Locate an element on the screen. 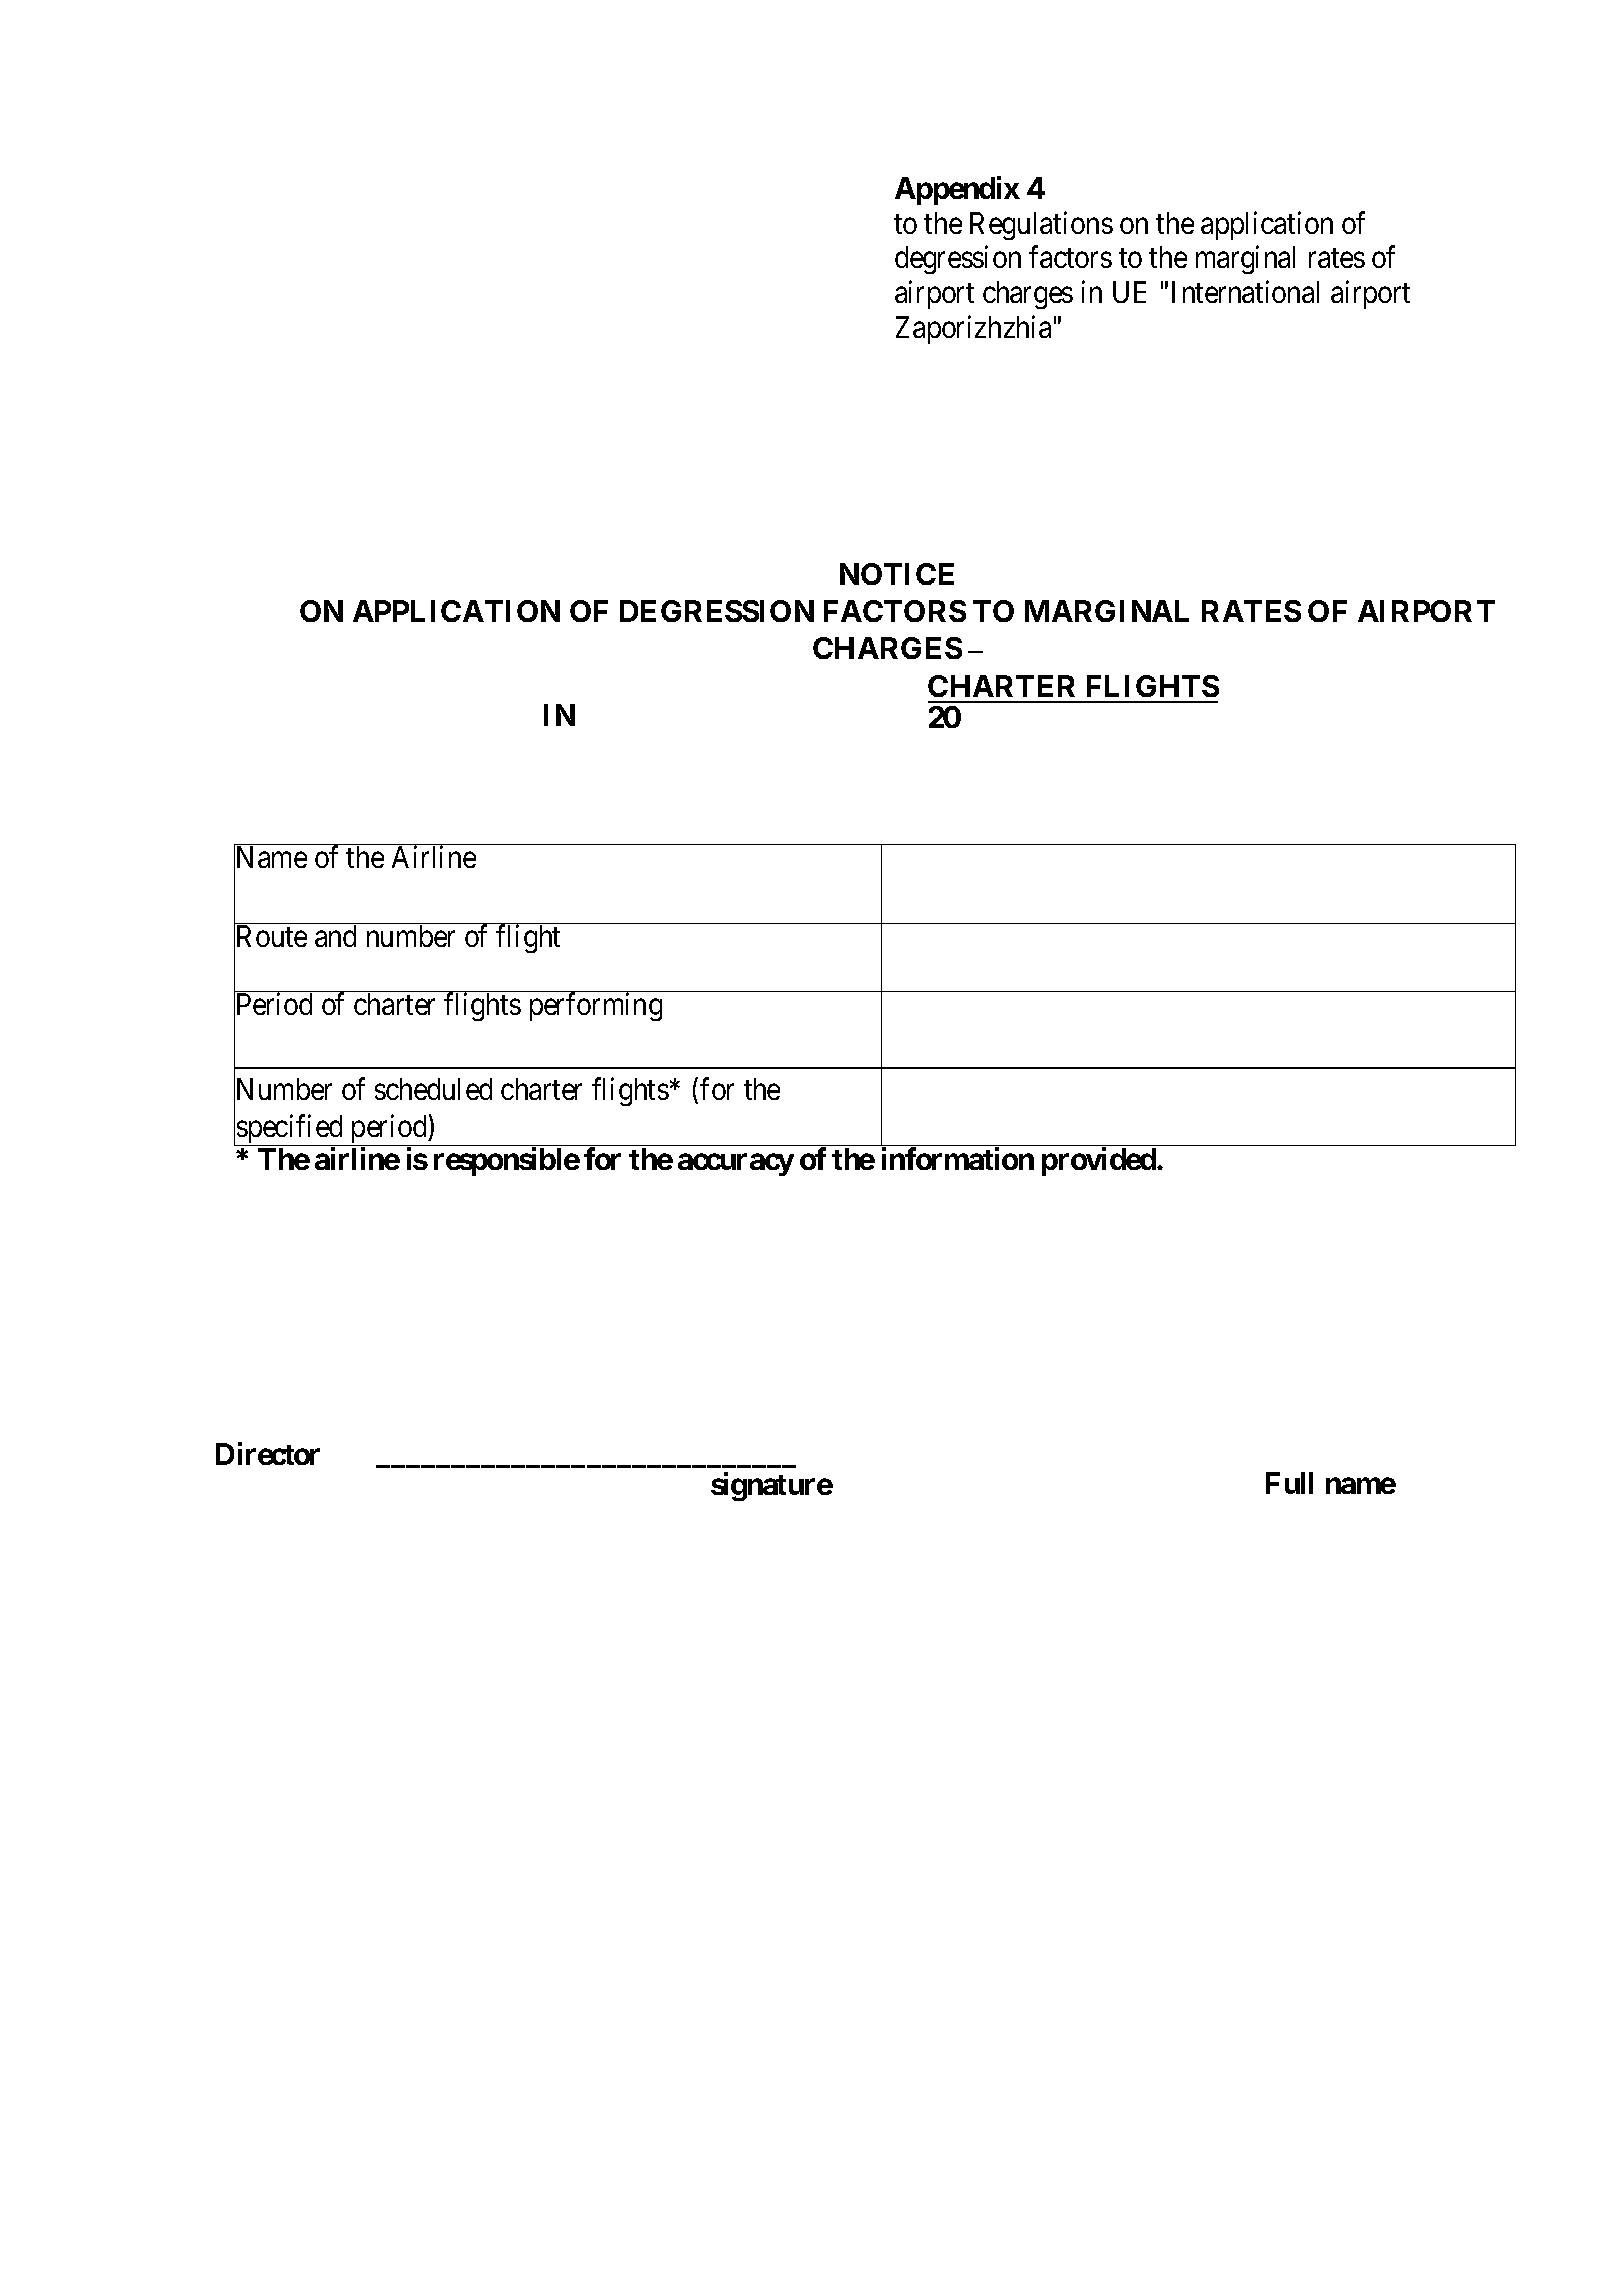  International is located at coordinates (1245, 292).
